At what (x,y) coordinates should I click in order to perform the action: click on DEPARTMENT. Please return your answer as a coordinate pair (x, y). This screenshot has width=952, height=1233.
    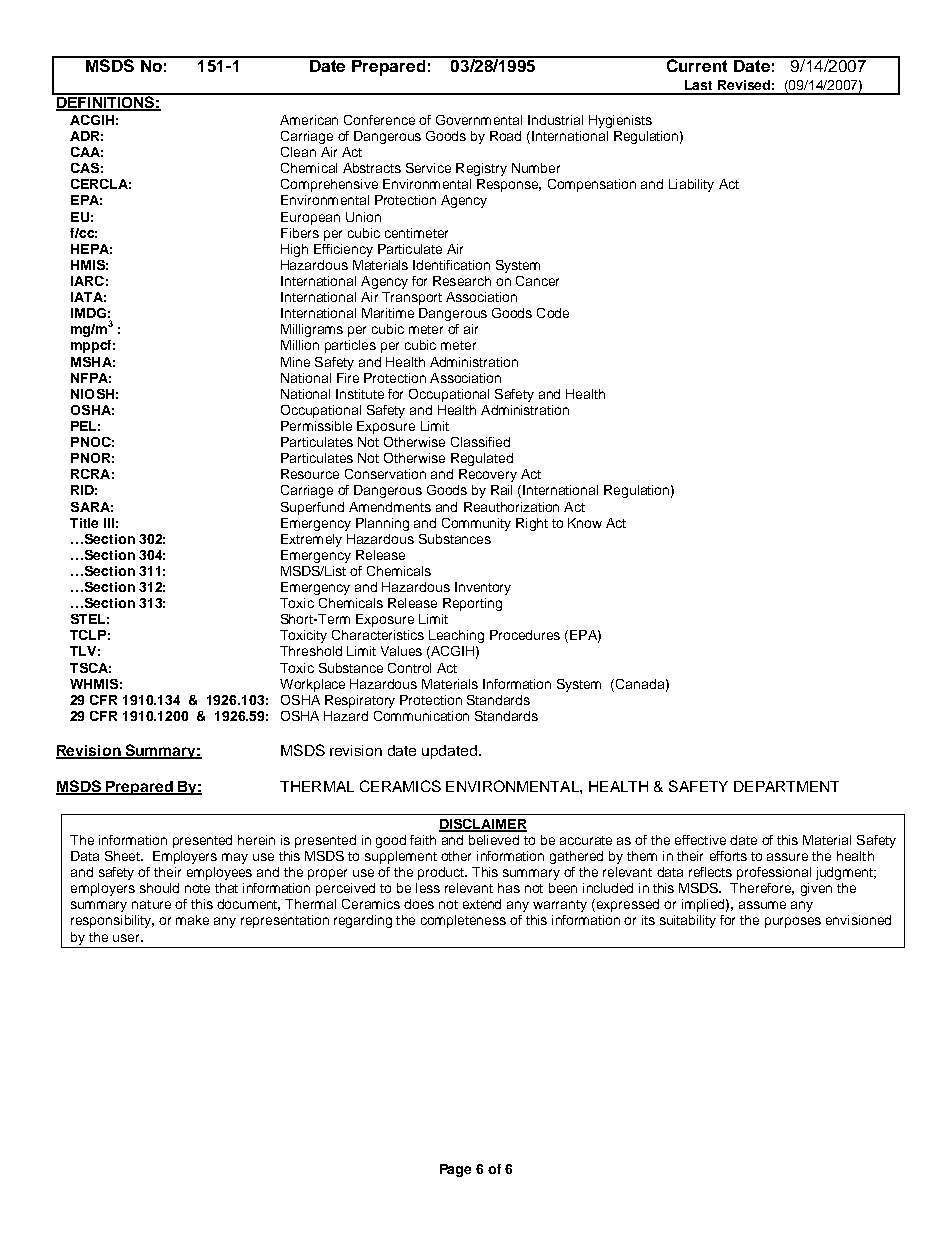
    Looking at the image, I should click on (786, 786).
